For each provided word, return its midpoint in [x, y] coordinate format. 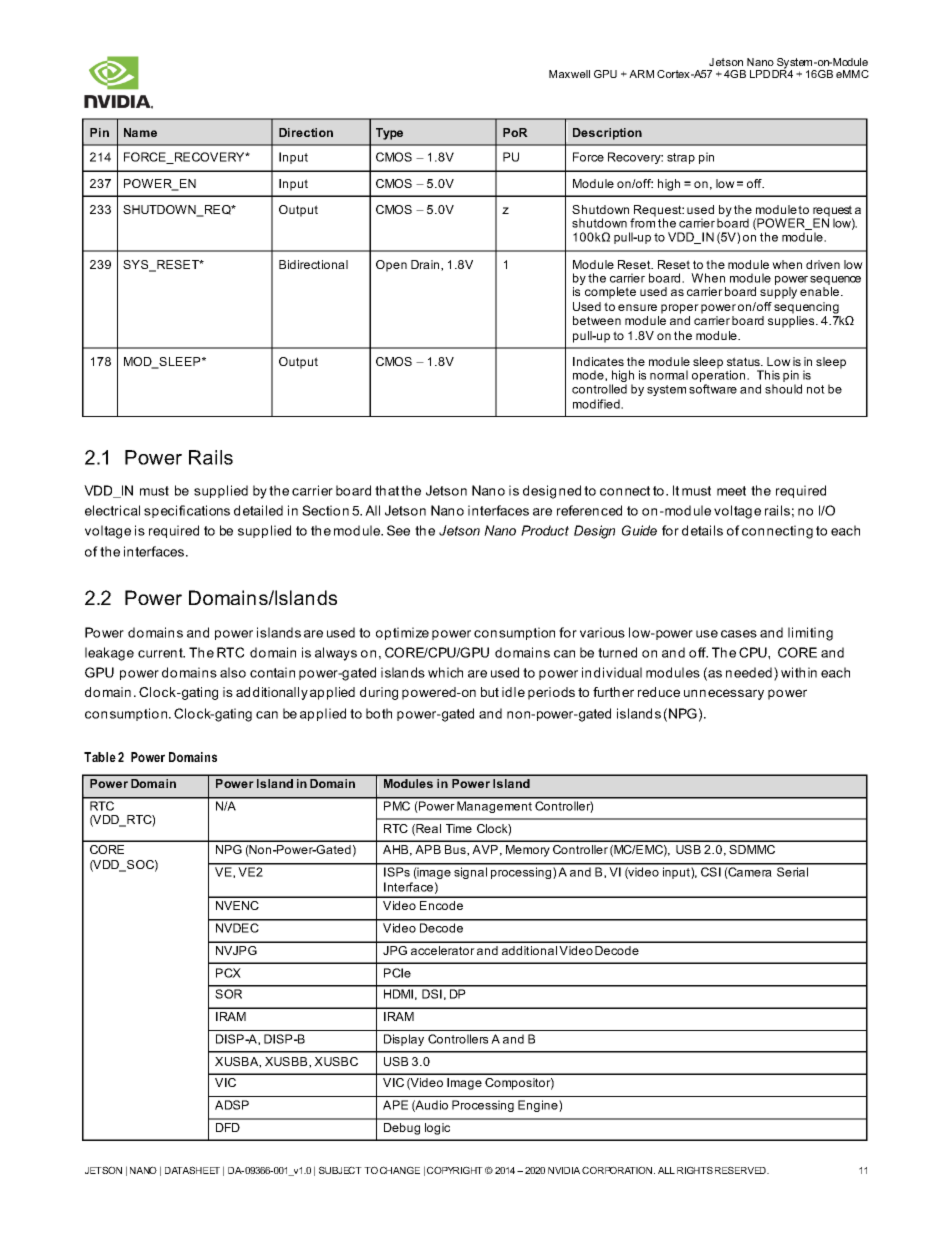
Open [391, 266]
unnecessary [724, 694]
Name [140, 132]
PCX [228, 973]
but [490, 692]
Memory [528, 851]
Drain [426, 265]
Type [389, 134]
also [233, 672]
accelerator [443, 950]
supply [778, 293]
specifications [187, 511]
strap [681, 158]
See [398, 530]
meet [731, 491]
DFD [228, 1127]
